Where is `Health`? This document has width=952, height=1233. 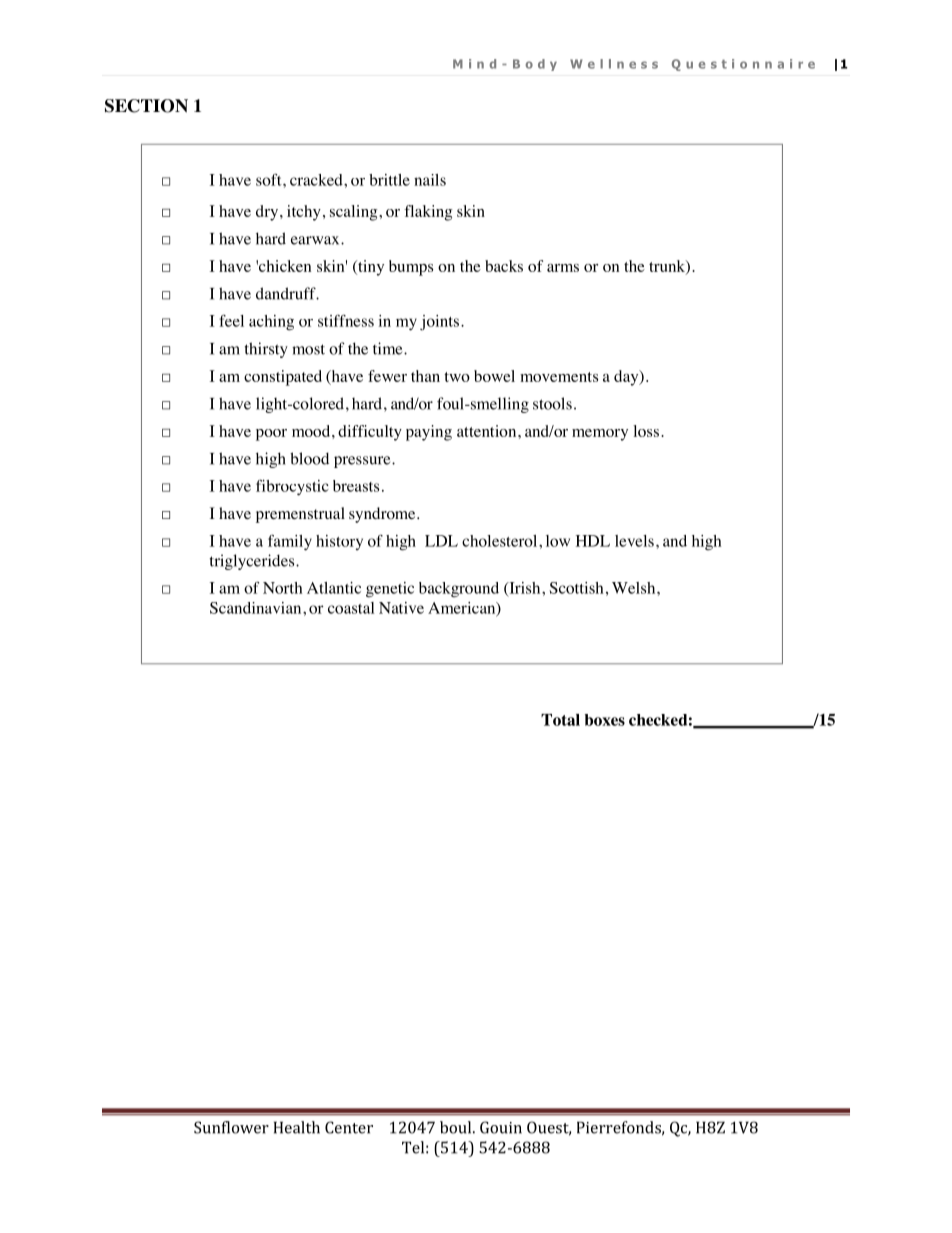 Health is located at coordinates (297, 1127).
